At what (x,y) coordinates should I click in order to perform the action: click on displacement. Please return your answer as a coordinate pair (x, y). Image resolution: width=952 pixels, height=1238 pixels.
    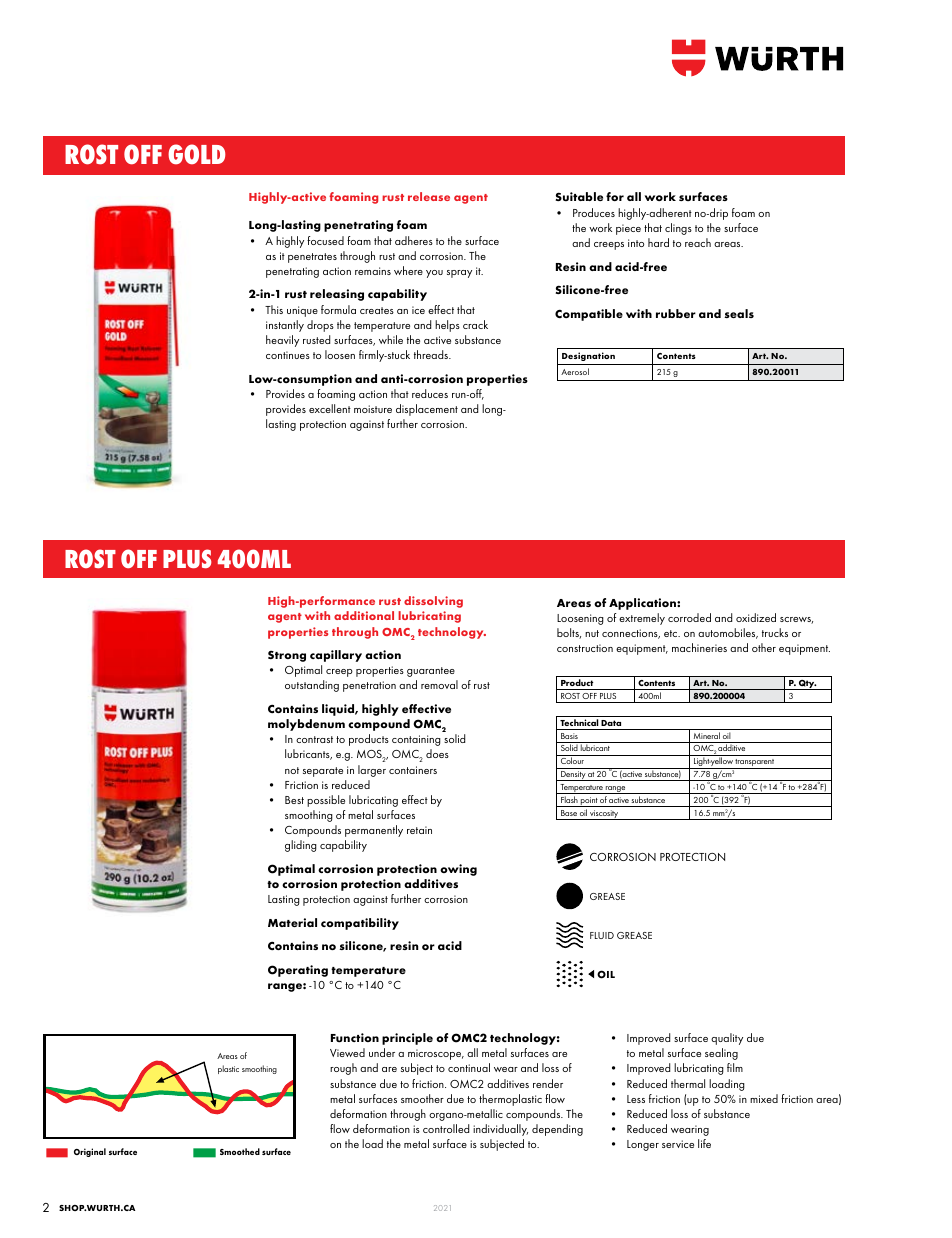
    Looking at the image, I should click on (427, 410).
